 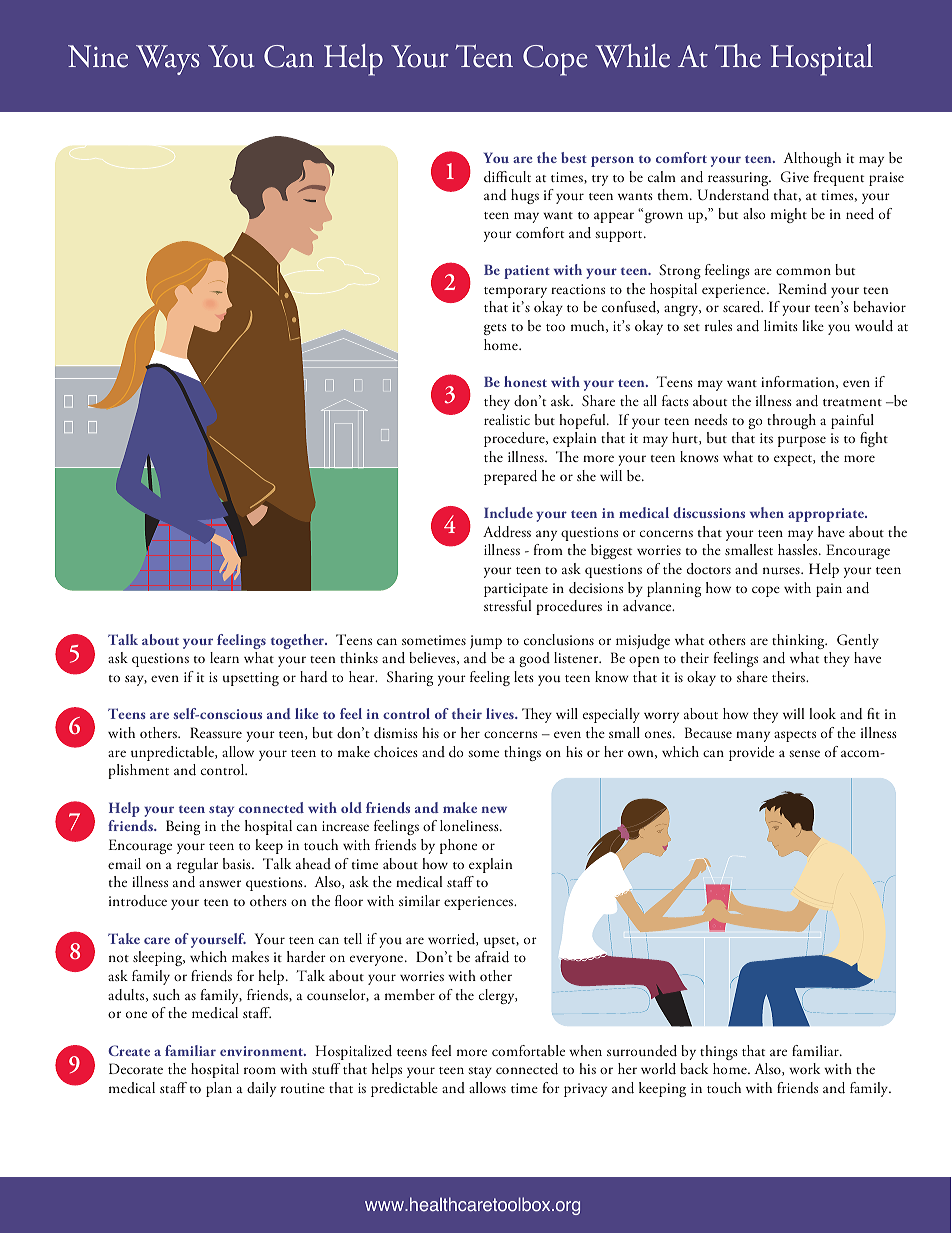 What do you see at coordinates (498, 996) in the image?
I see `clergy` at bounding box center [498, 996].
